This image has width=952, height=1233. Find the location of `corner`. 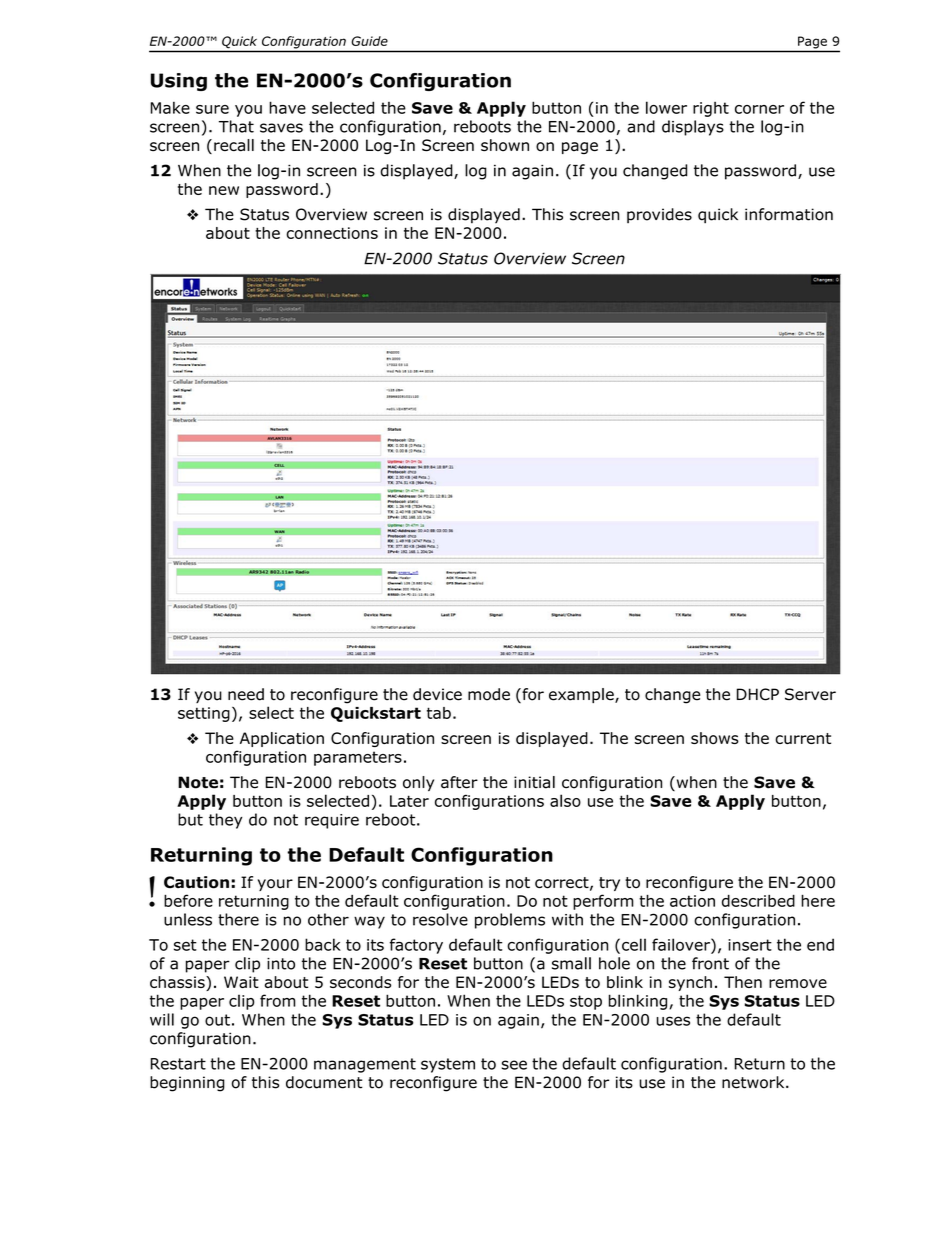

corner is located at coordinates (759, 109).
